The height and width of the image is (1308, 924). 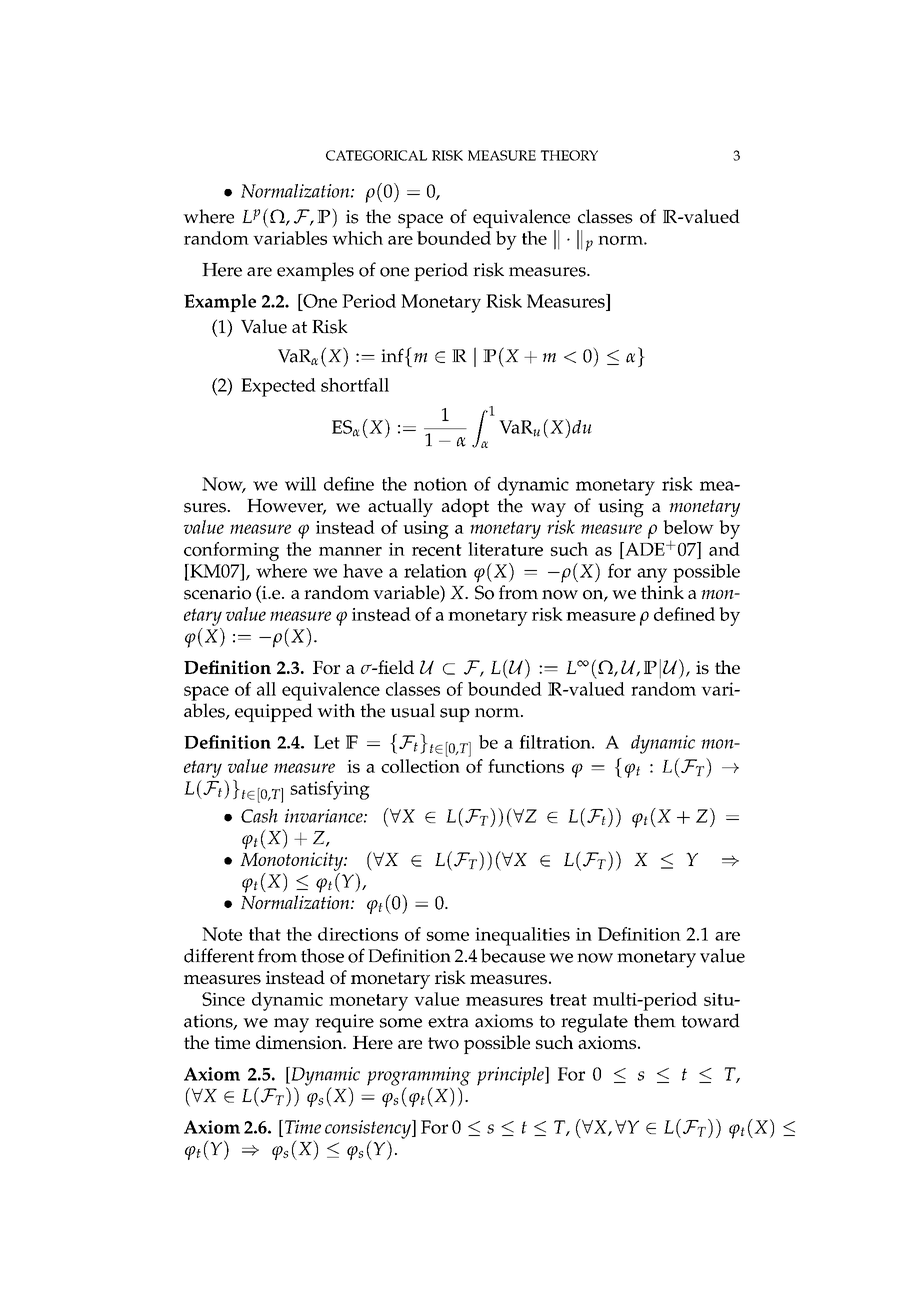 I want to click on them, so click(x=655, y=1020).
